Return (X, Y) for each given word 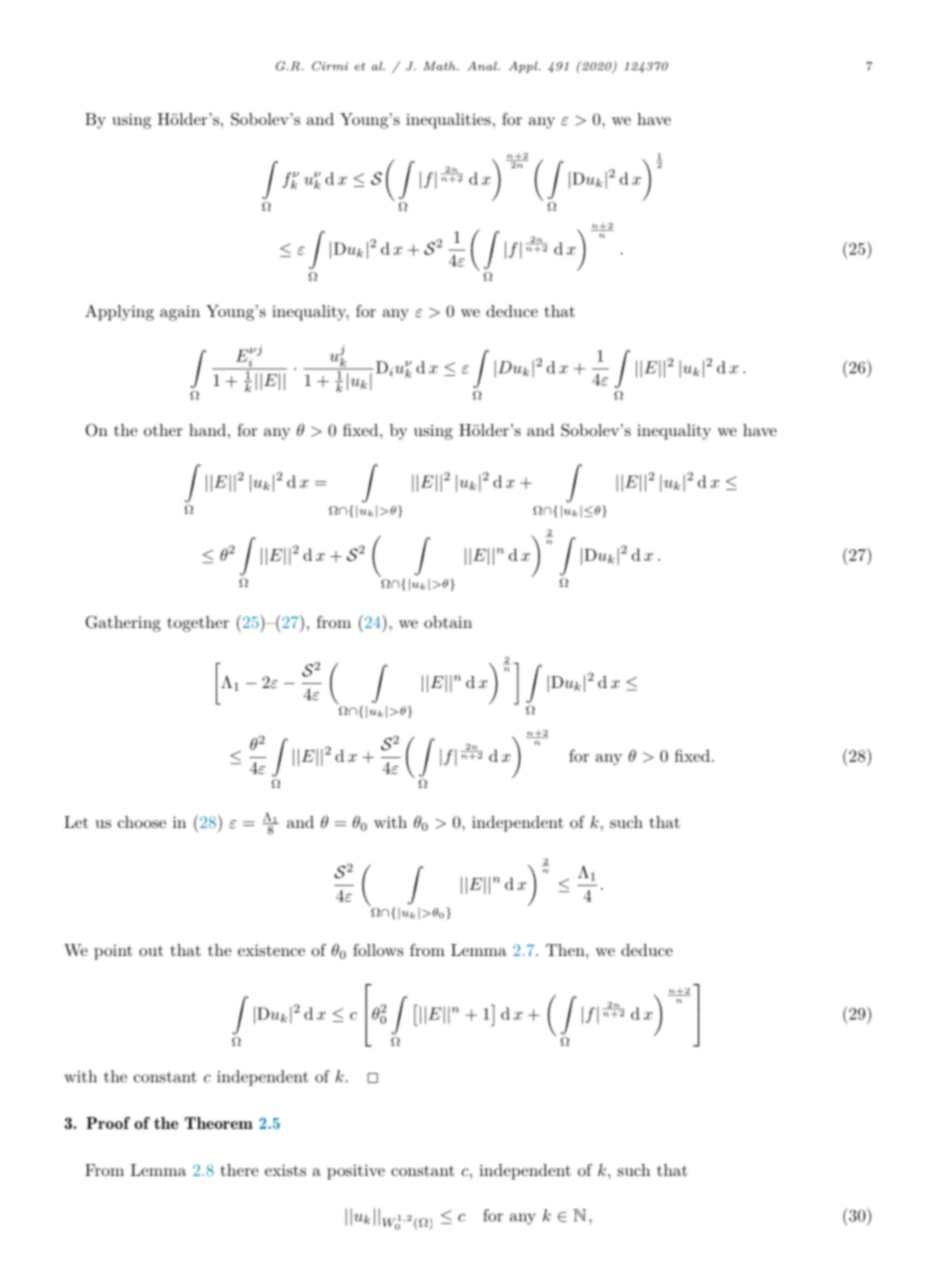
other (163, 430)
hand (207, 430)
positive (356, 1172)
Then (566, 950)
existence (271, 950)
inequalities (448, 121)
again (180, 313)
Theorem (219, 1123)
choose (142, 822)
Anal (483, 66)
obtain (448, 622)
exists (285, 1170)
